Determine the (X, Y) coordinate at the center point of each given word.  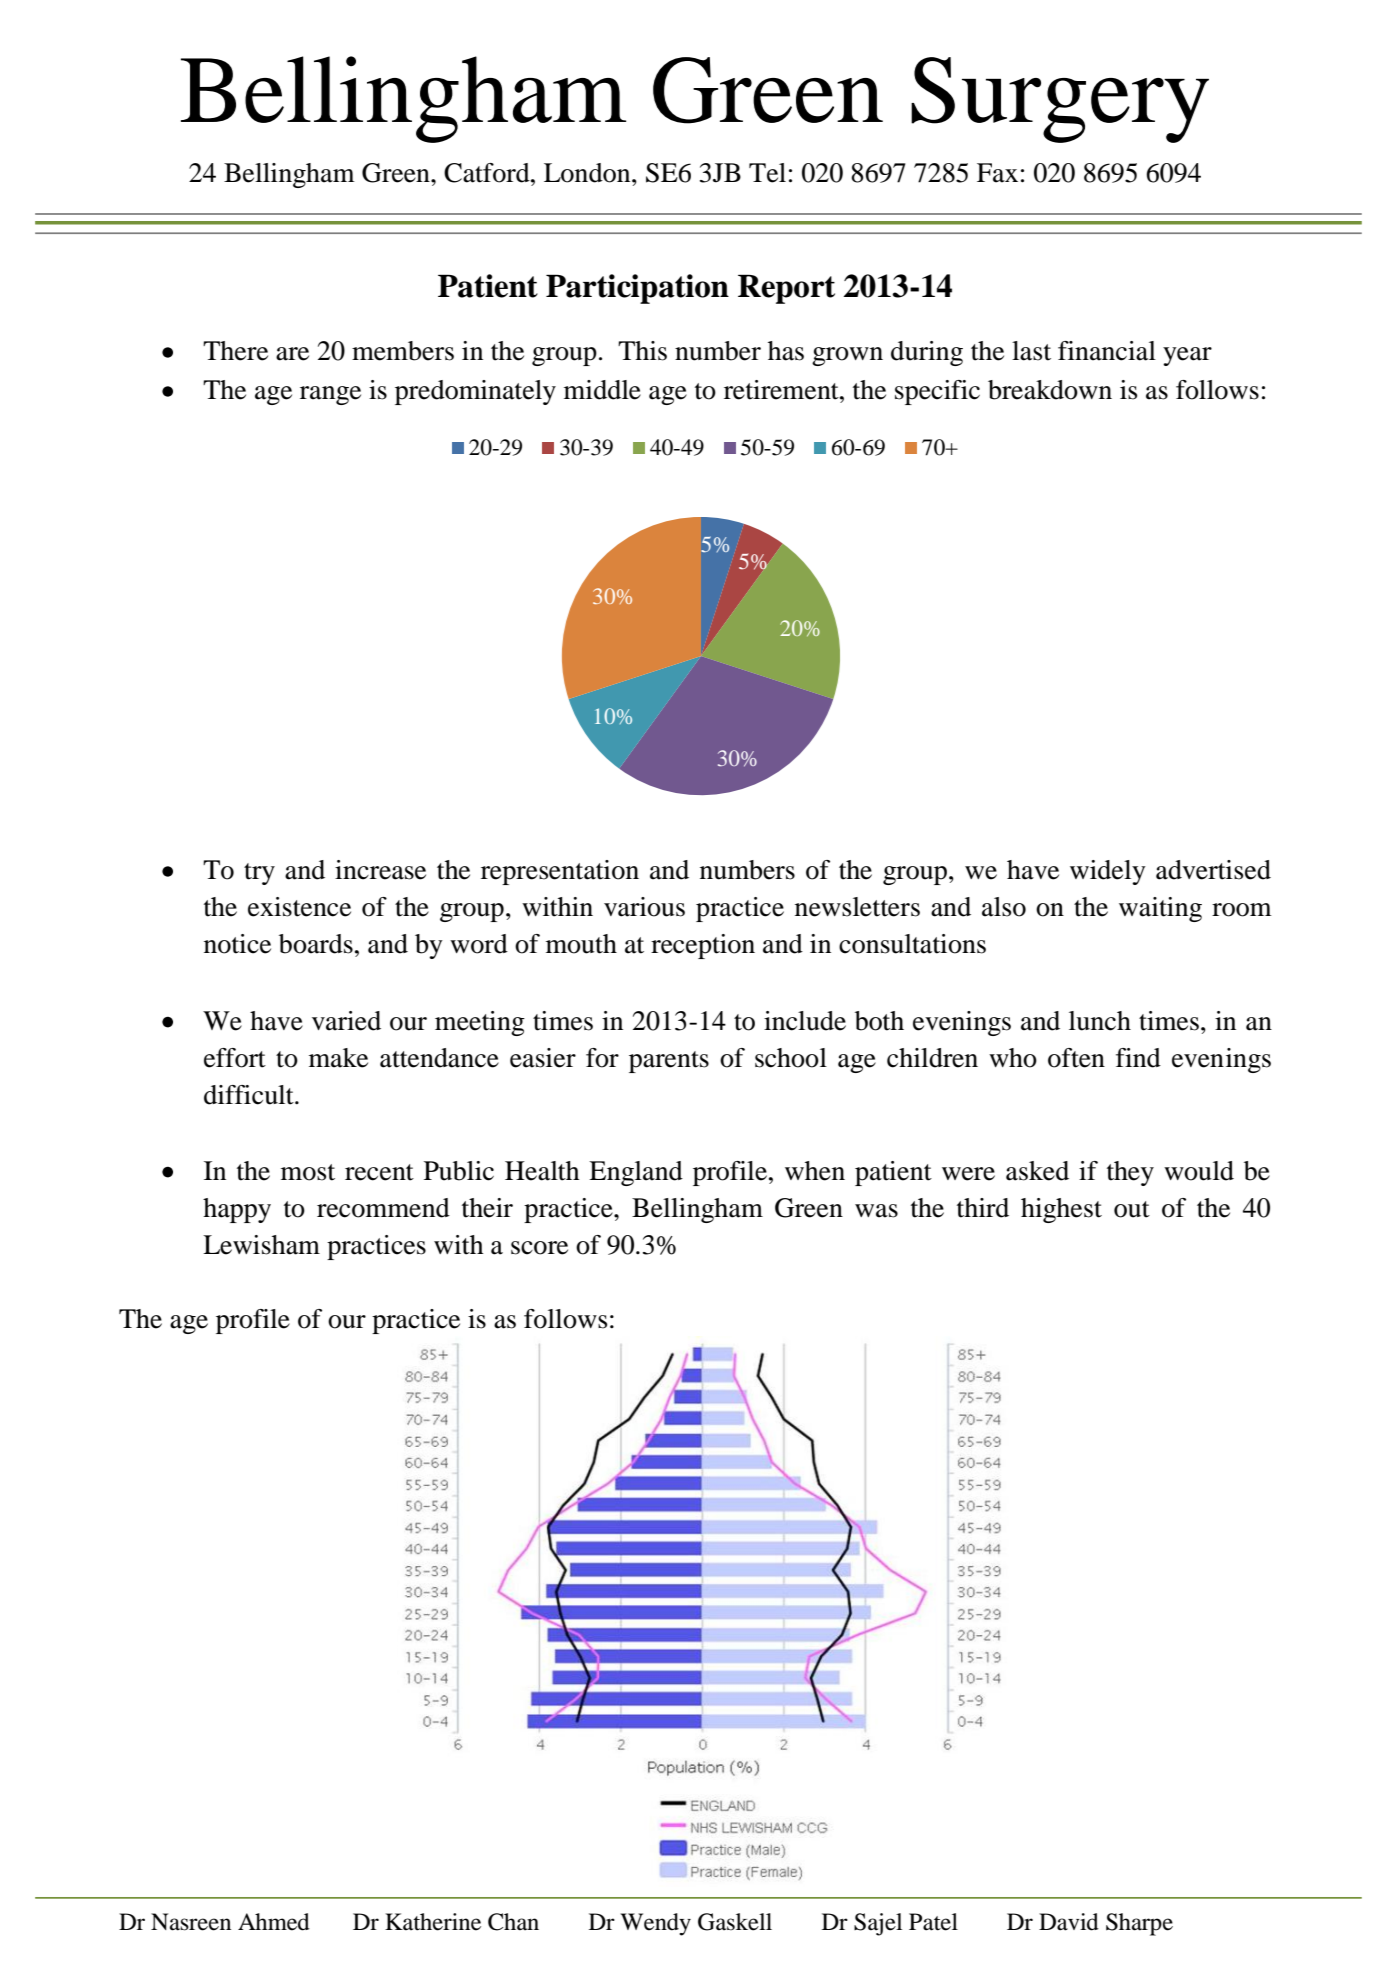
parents (669, 1062)
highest (1061, 1210)
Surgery (1060, 100)
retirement (782, 390)
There (235, 351)
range (330, 395)
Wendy (655, 1924)
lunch (1100, 1021)
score (539, 1248)
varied (346, 1021)
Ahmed (274, 1922)
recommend (383, 1208)
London (588, 173)
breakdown (1050, 390)
